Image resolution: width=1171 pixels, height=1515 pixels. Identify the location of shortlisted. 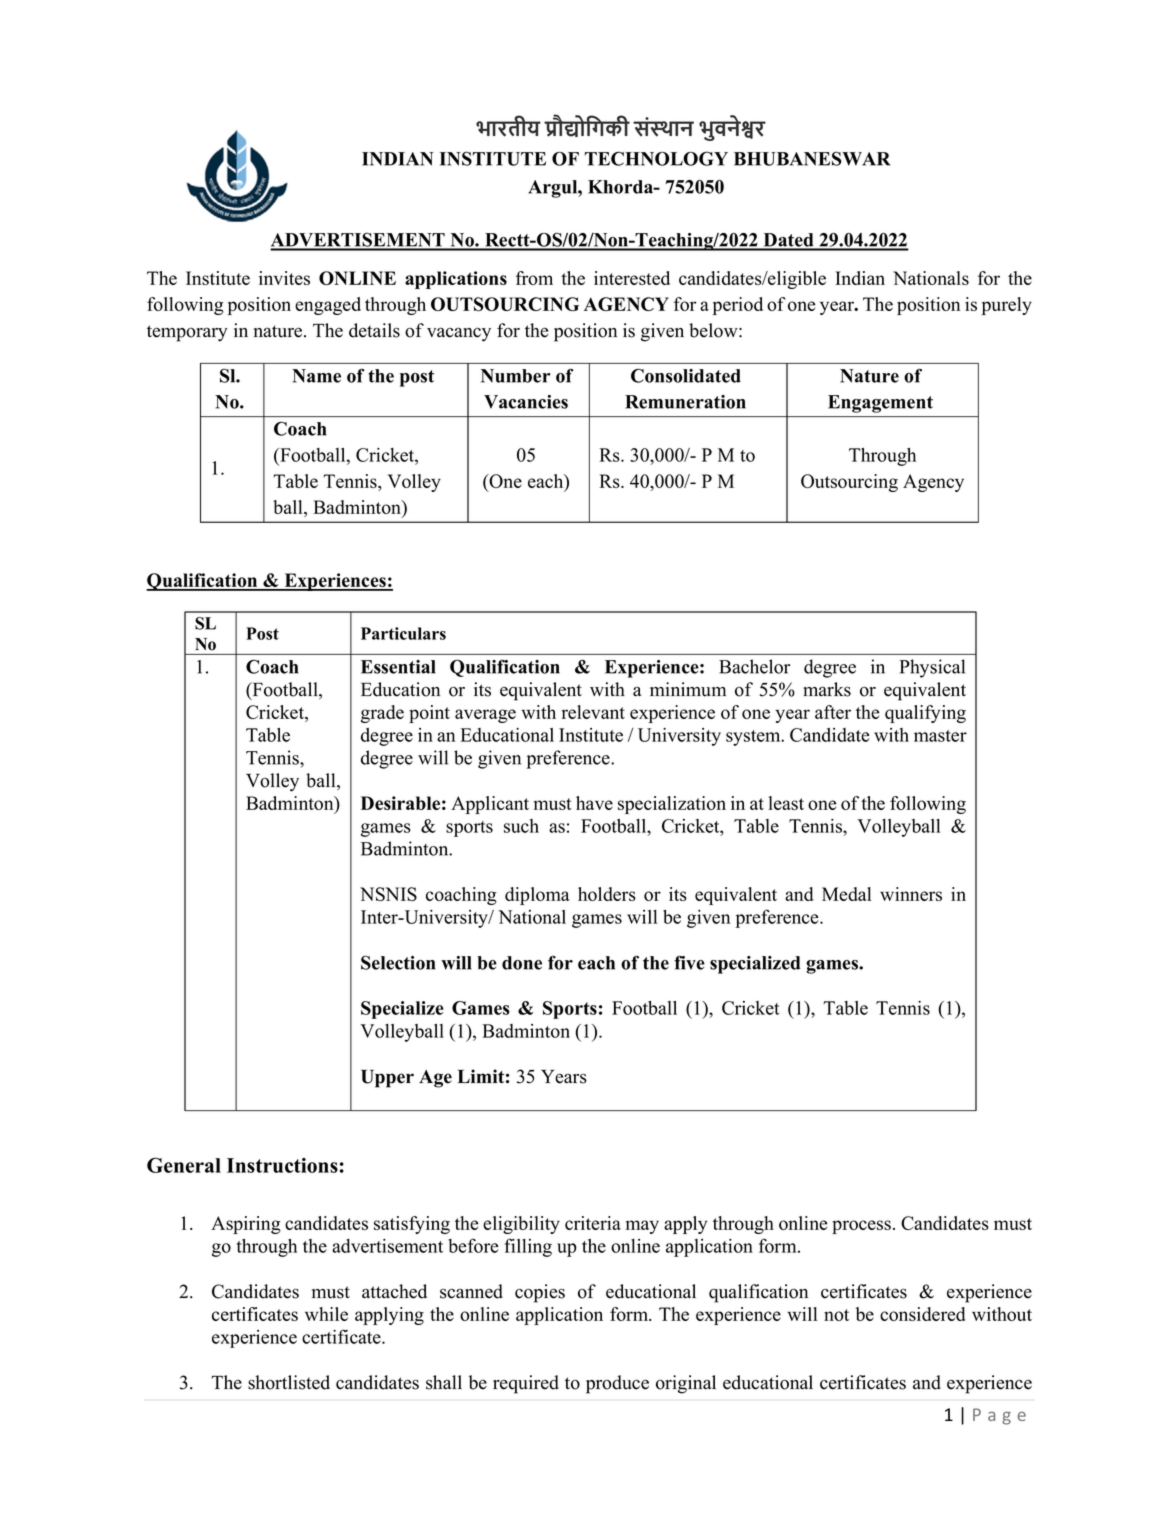
(289, 1382).
